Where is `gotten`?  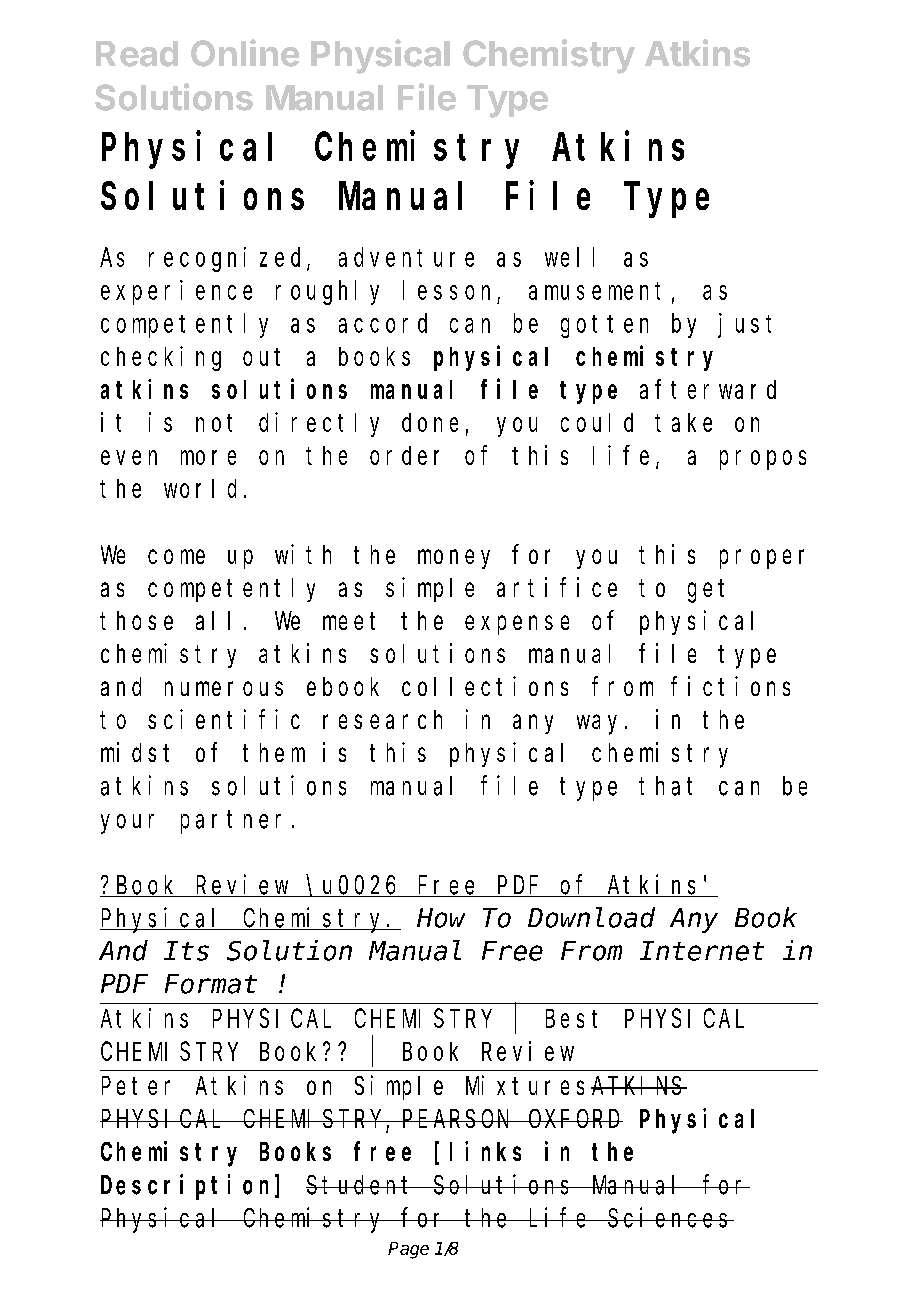
gotten is located at coordinates (604, 326).
